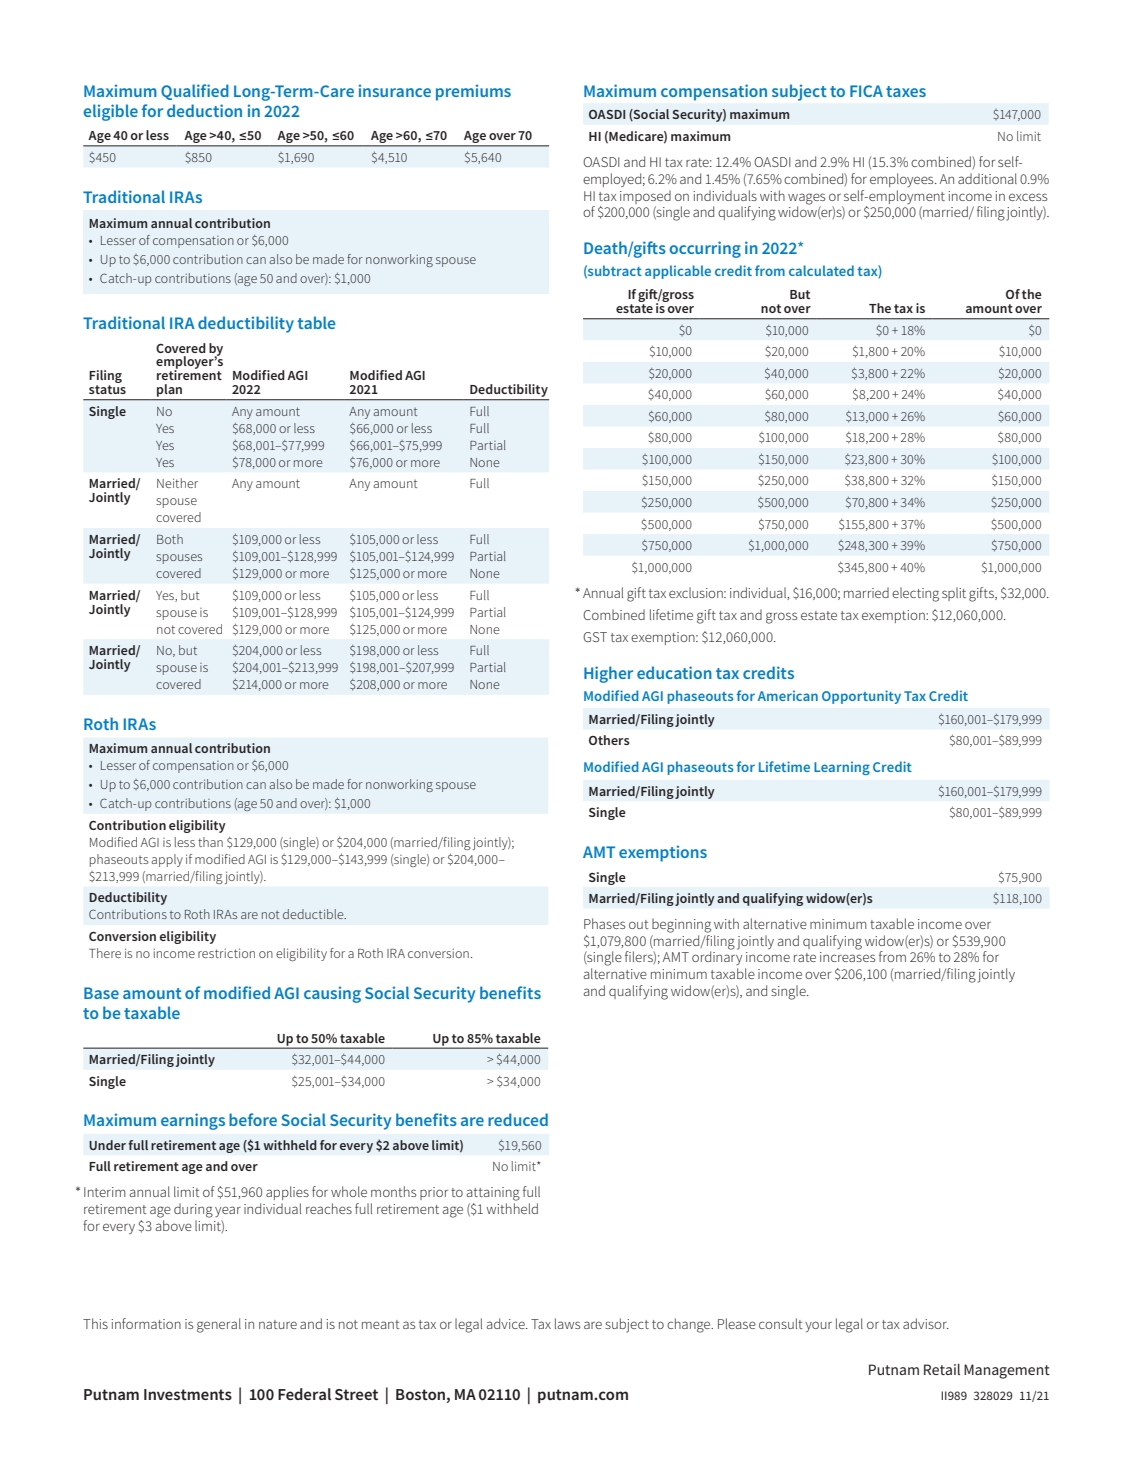 The image size is (1133, 1467). Describe the element at coordinates (604, 923) in the screenshot. I see `Phases` at that location.
